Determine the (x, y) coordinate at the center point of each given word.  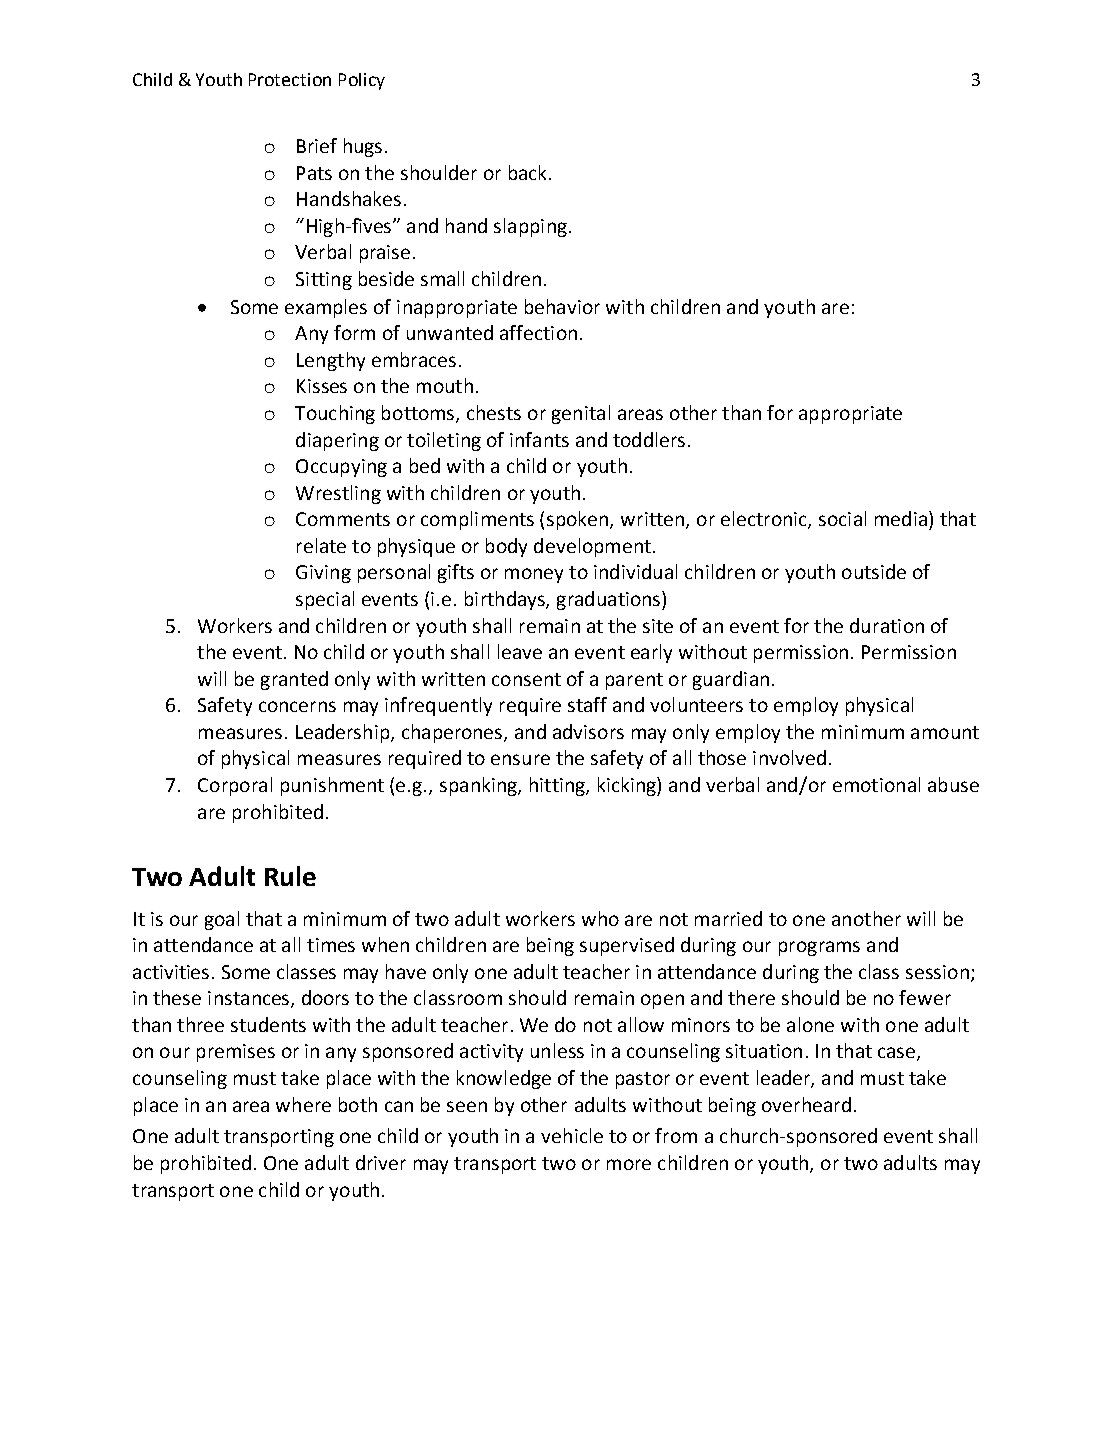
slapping (530, 227)
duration (887, 625)
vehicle (572, 1135)
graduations (610, 600)
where (303, 1104)
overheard (806, 1104)
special (325, 600)
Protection (290, 79)
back (527, 172)
